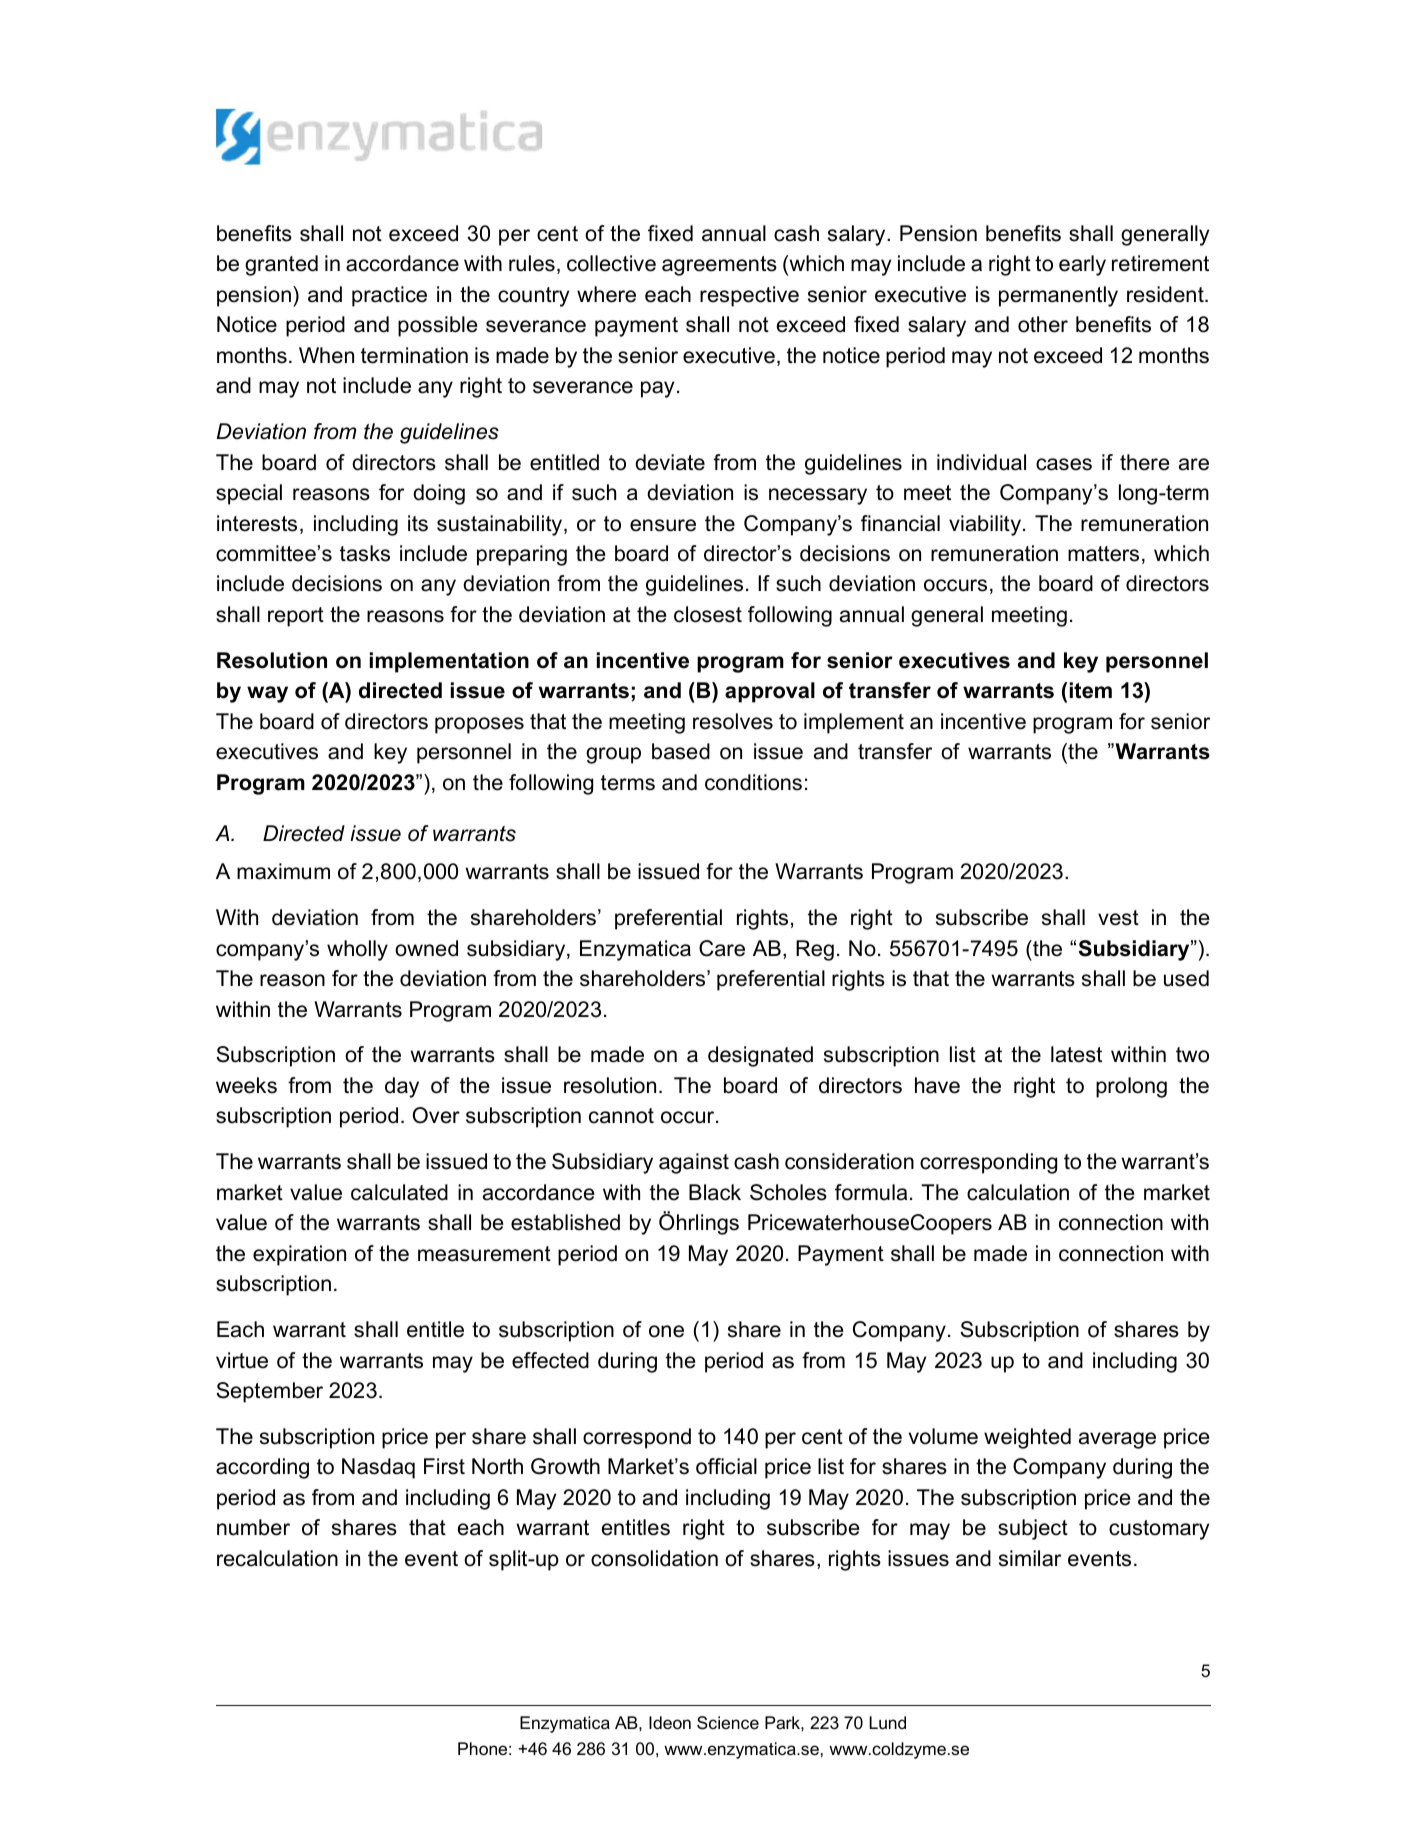 This image has height=1848, width=1428. I want to click on way, so click(267, 694).
